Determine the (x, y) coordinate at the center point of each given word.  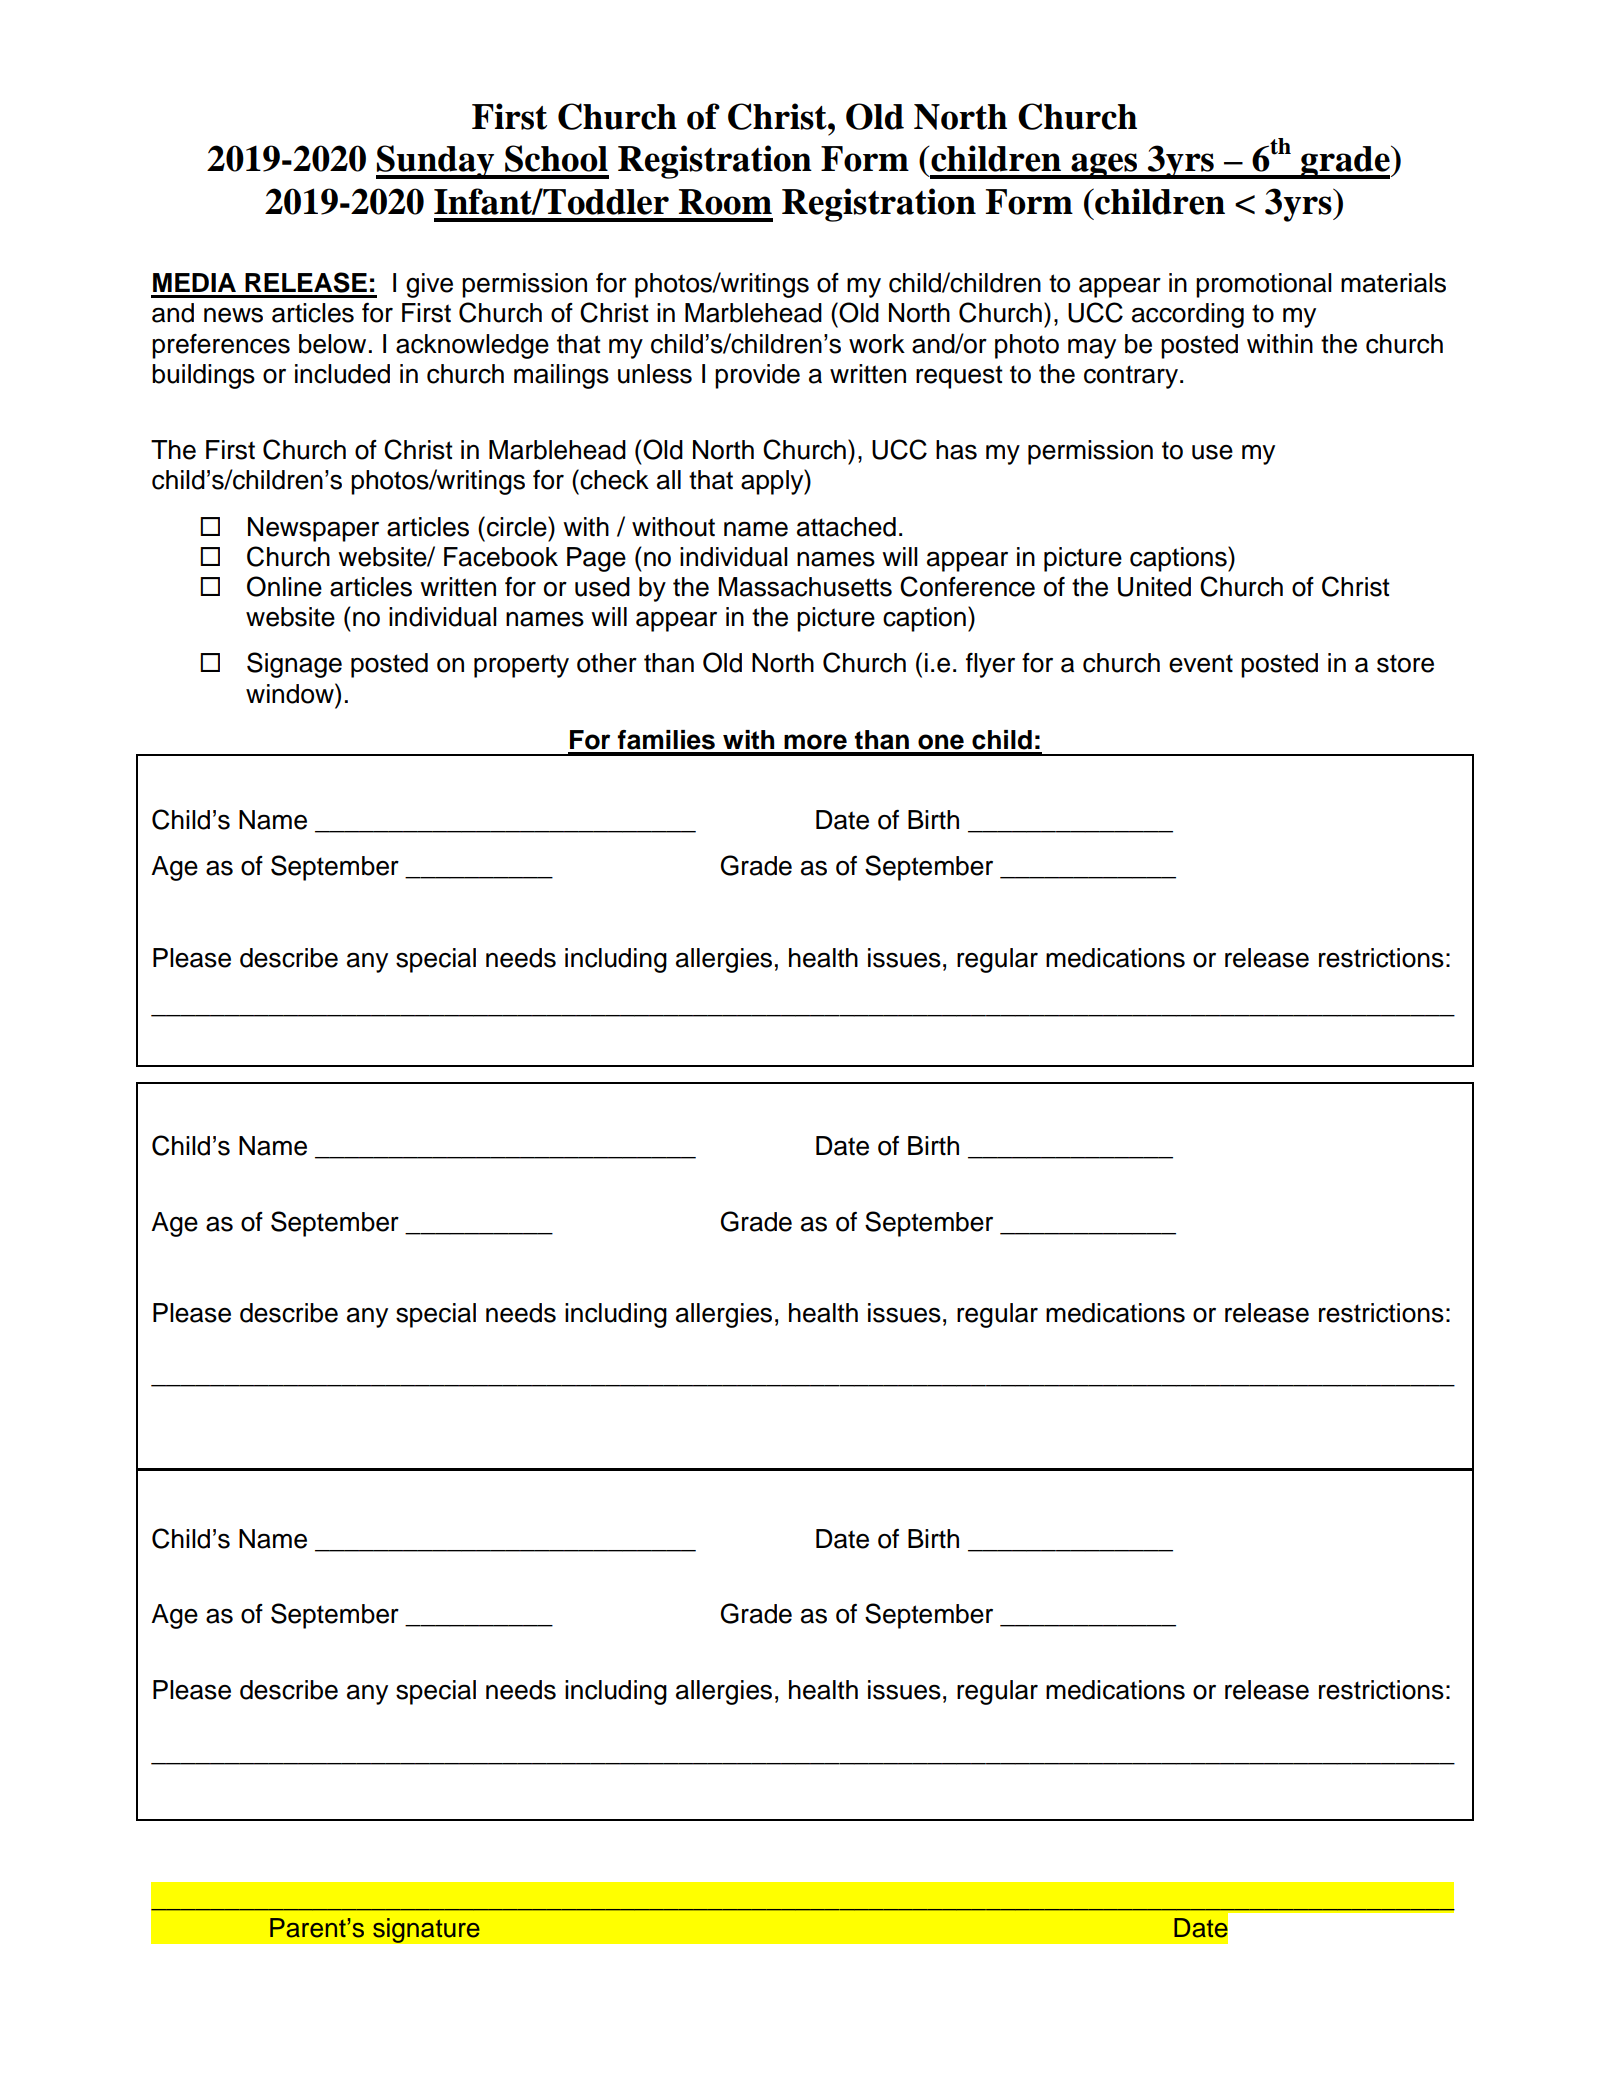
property (521, 666)
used (602, 587)
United (1154, 587)
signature (426, 1930)
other (607, 663)
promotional (1264, 285)
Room (725, 202)
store (1405, 663)
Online (284, 586)
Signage (294, 665)
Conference (967, 586)
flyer (990, 665)
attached (846, 527)
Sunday (436, 162)
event (1201, 663)
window (291, 693)
